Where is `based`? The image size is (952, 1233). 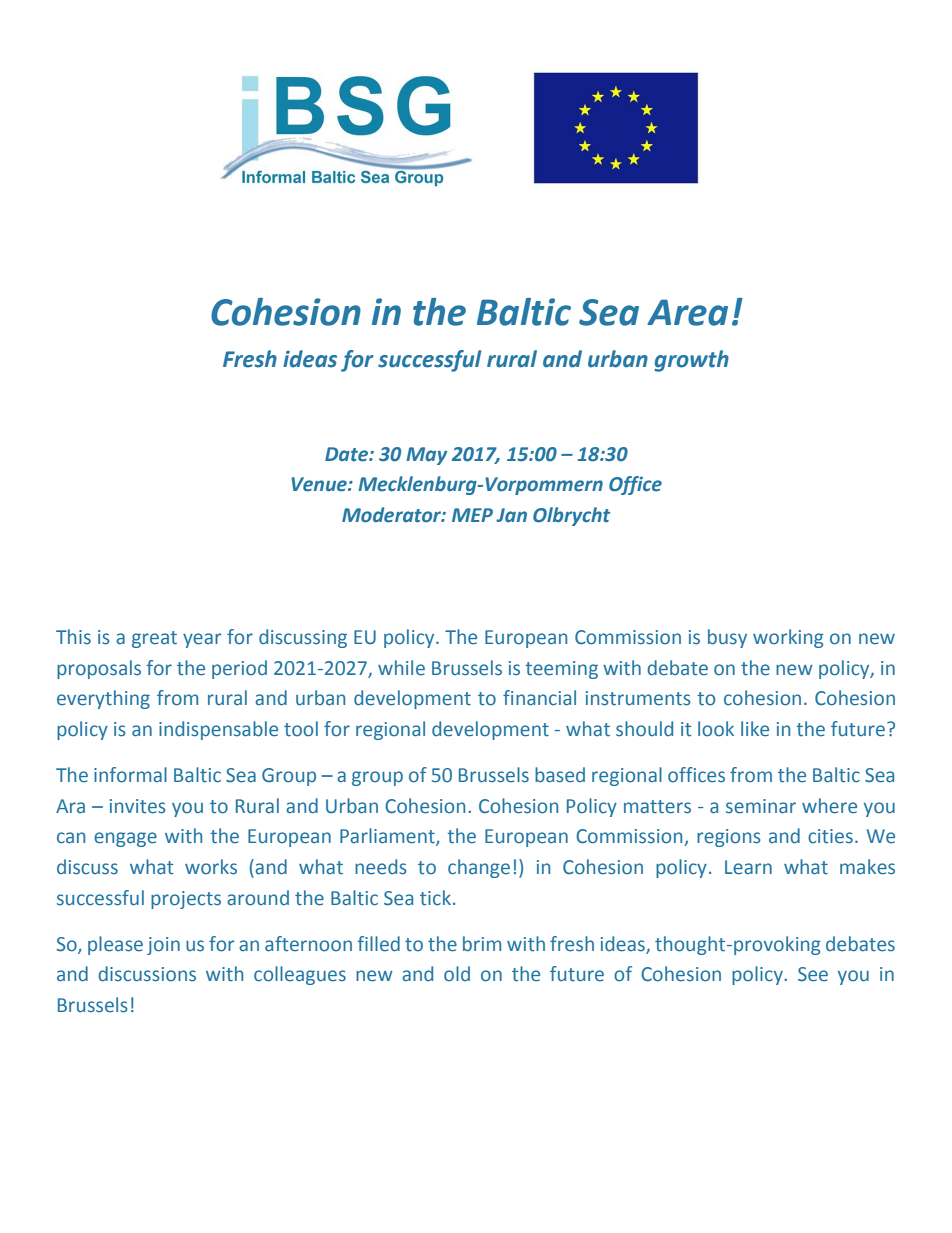
based is located at coordinates (560, 775).
